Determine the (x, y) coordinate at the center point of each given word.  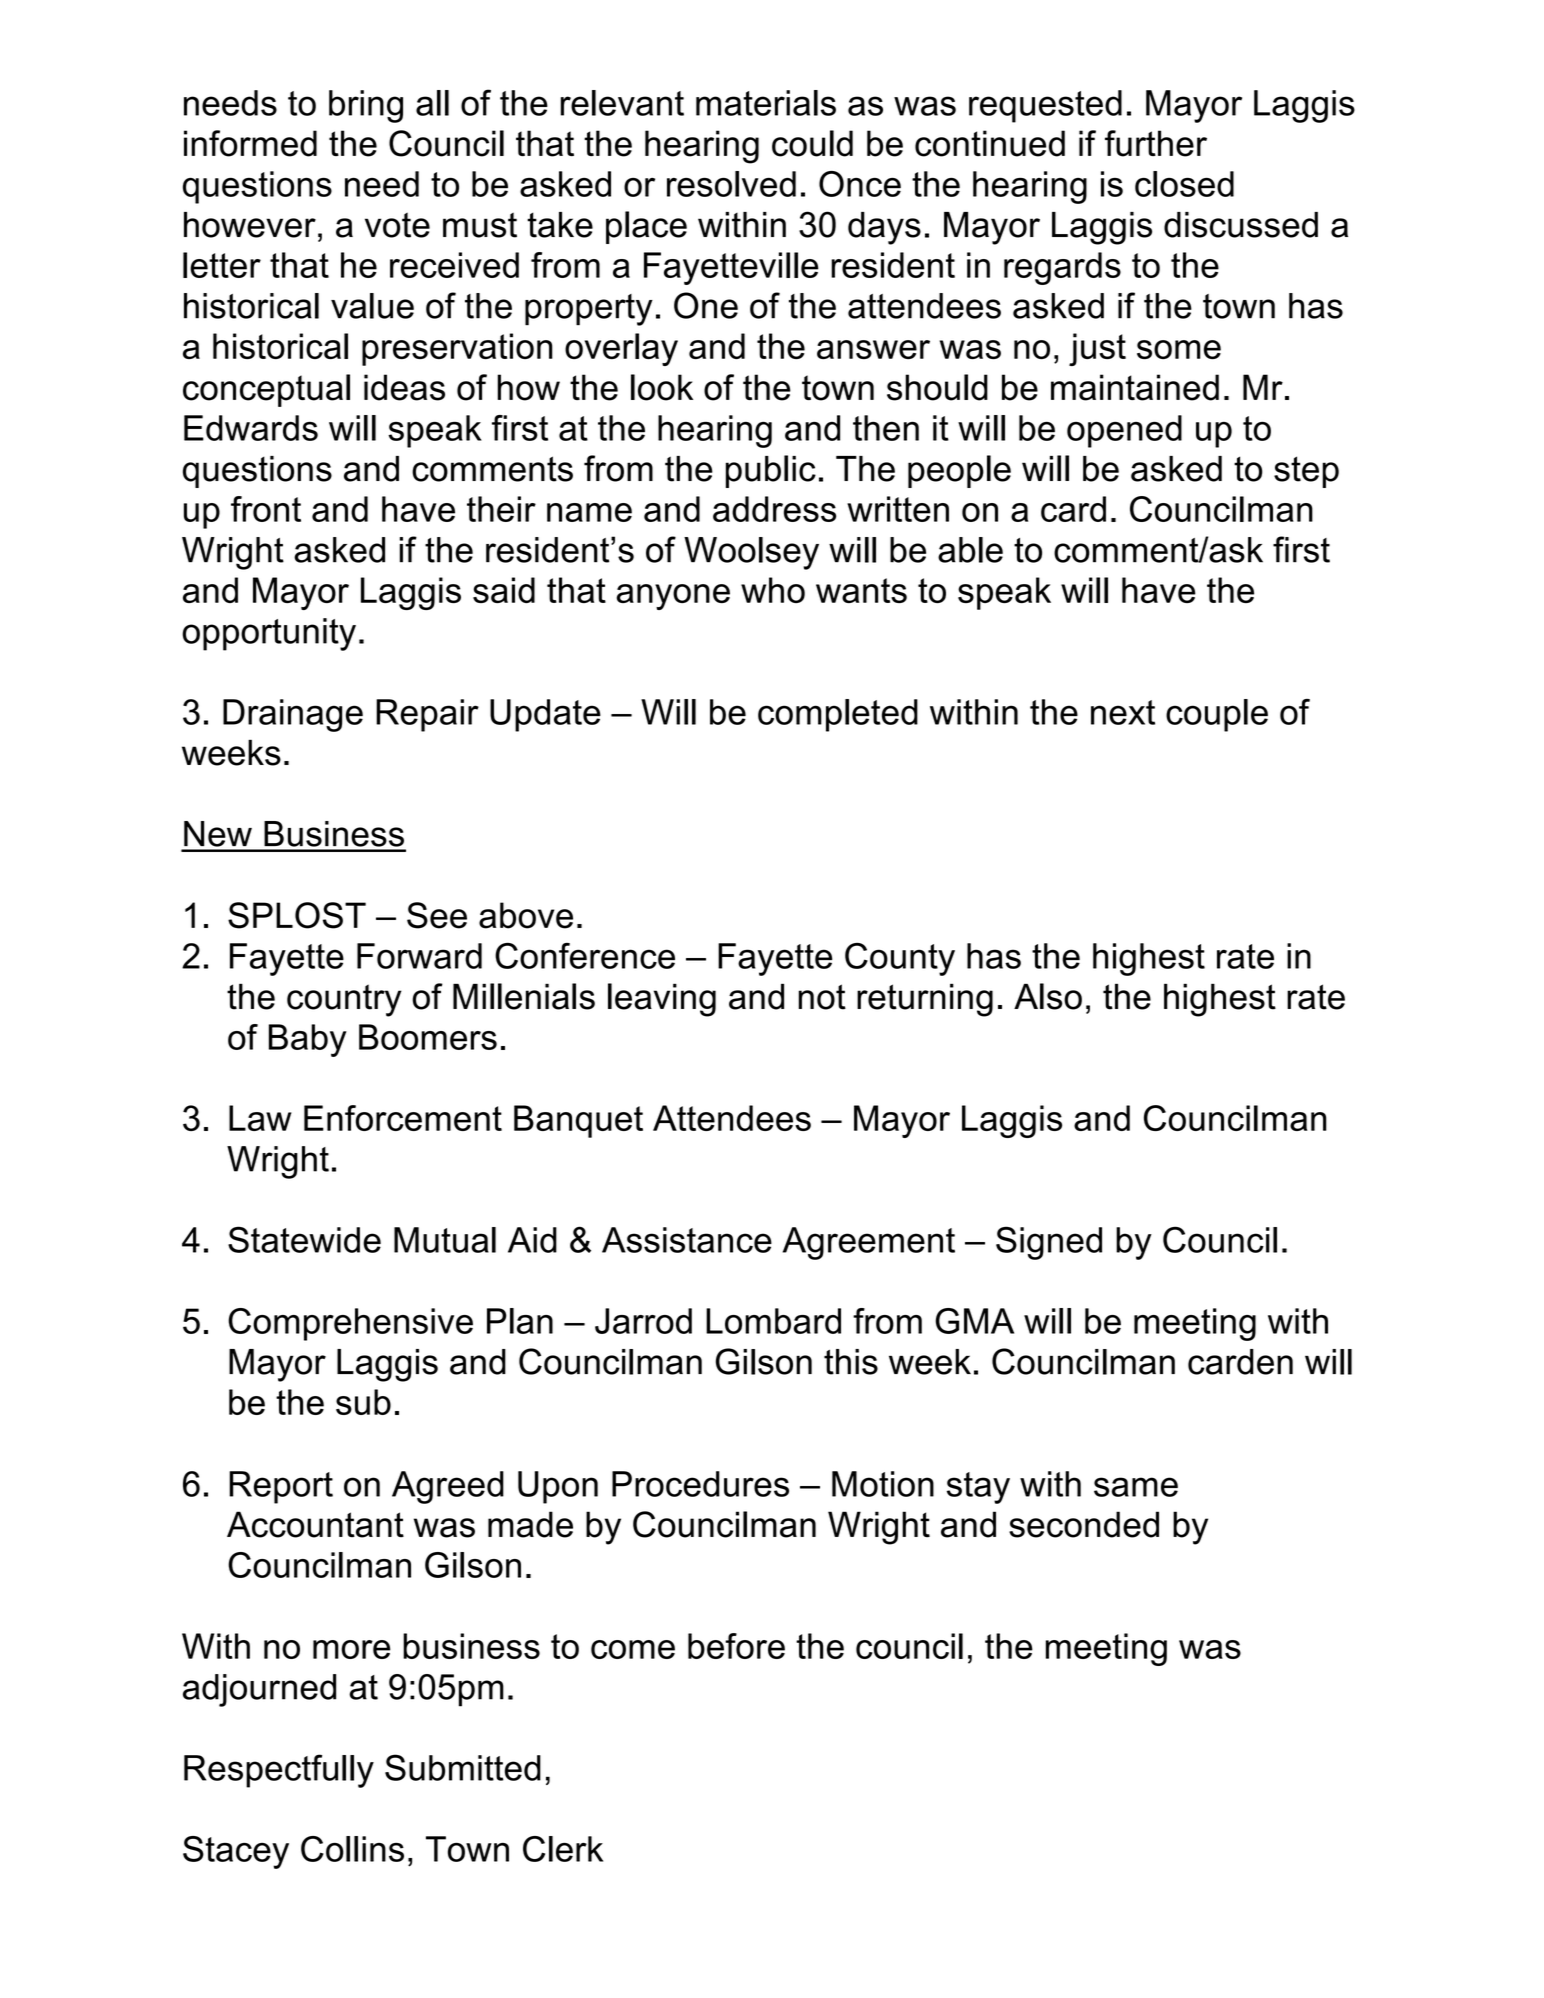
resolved (731, 184)
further (1156, 143)
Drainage (293, 715)
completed (838, 715)
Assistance (687, 1240)
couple (1217, 715)
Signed (1049, 1243)
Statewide (304, 1239)
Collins (352, 1849)
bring (366, 106)
